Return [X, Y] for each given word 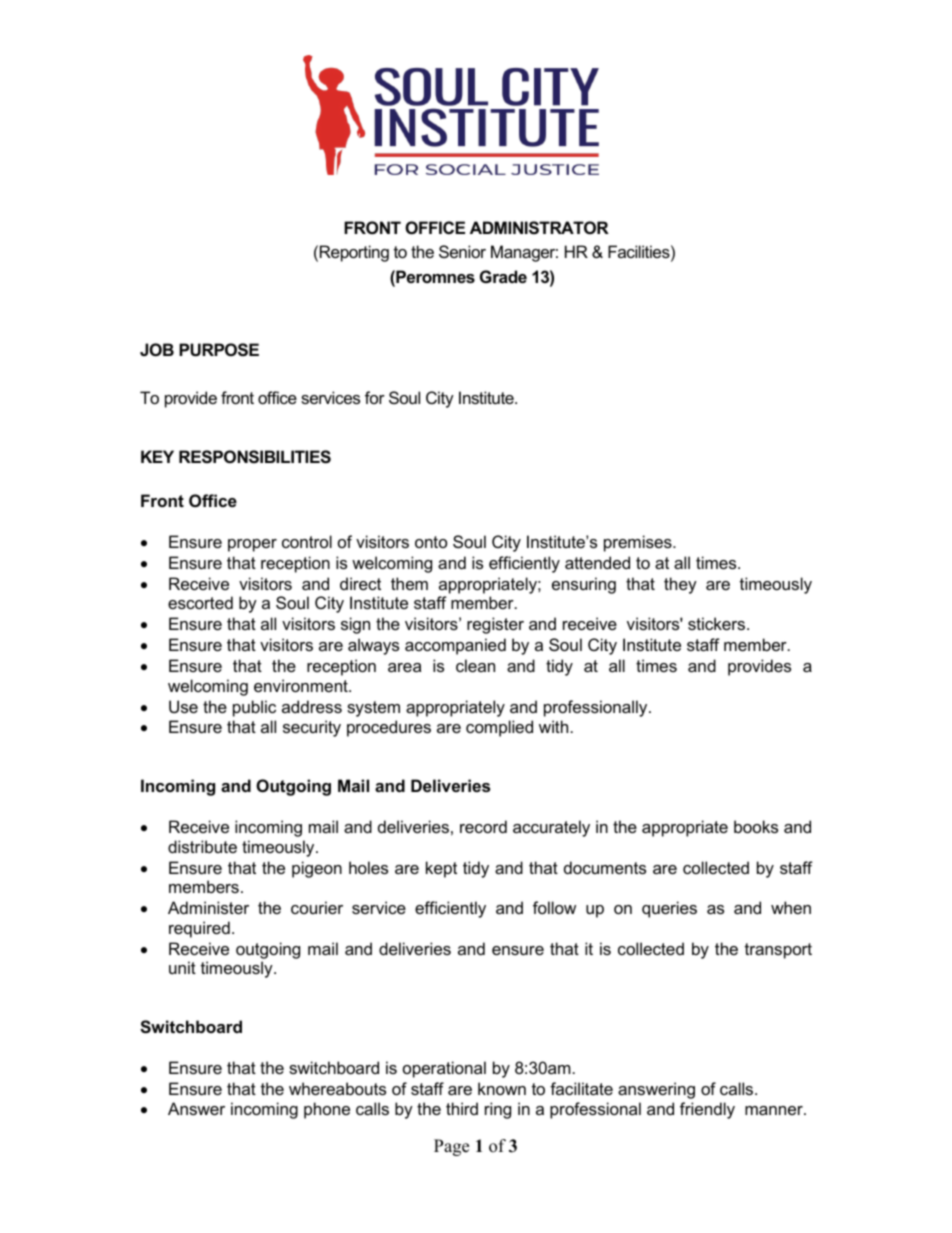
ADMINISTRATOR [539, 228]
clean [475, 665]
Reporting [354, 253]
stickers [718, 623]
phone [327, 1110]
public [254, 708]
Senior [462, 251]
